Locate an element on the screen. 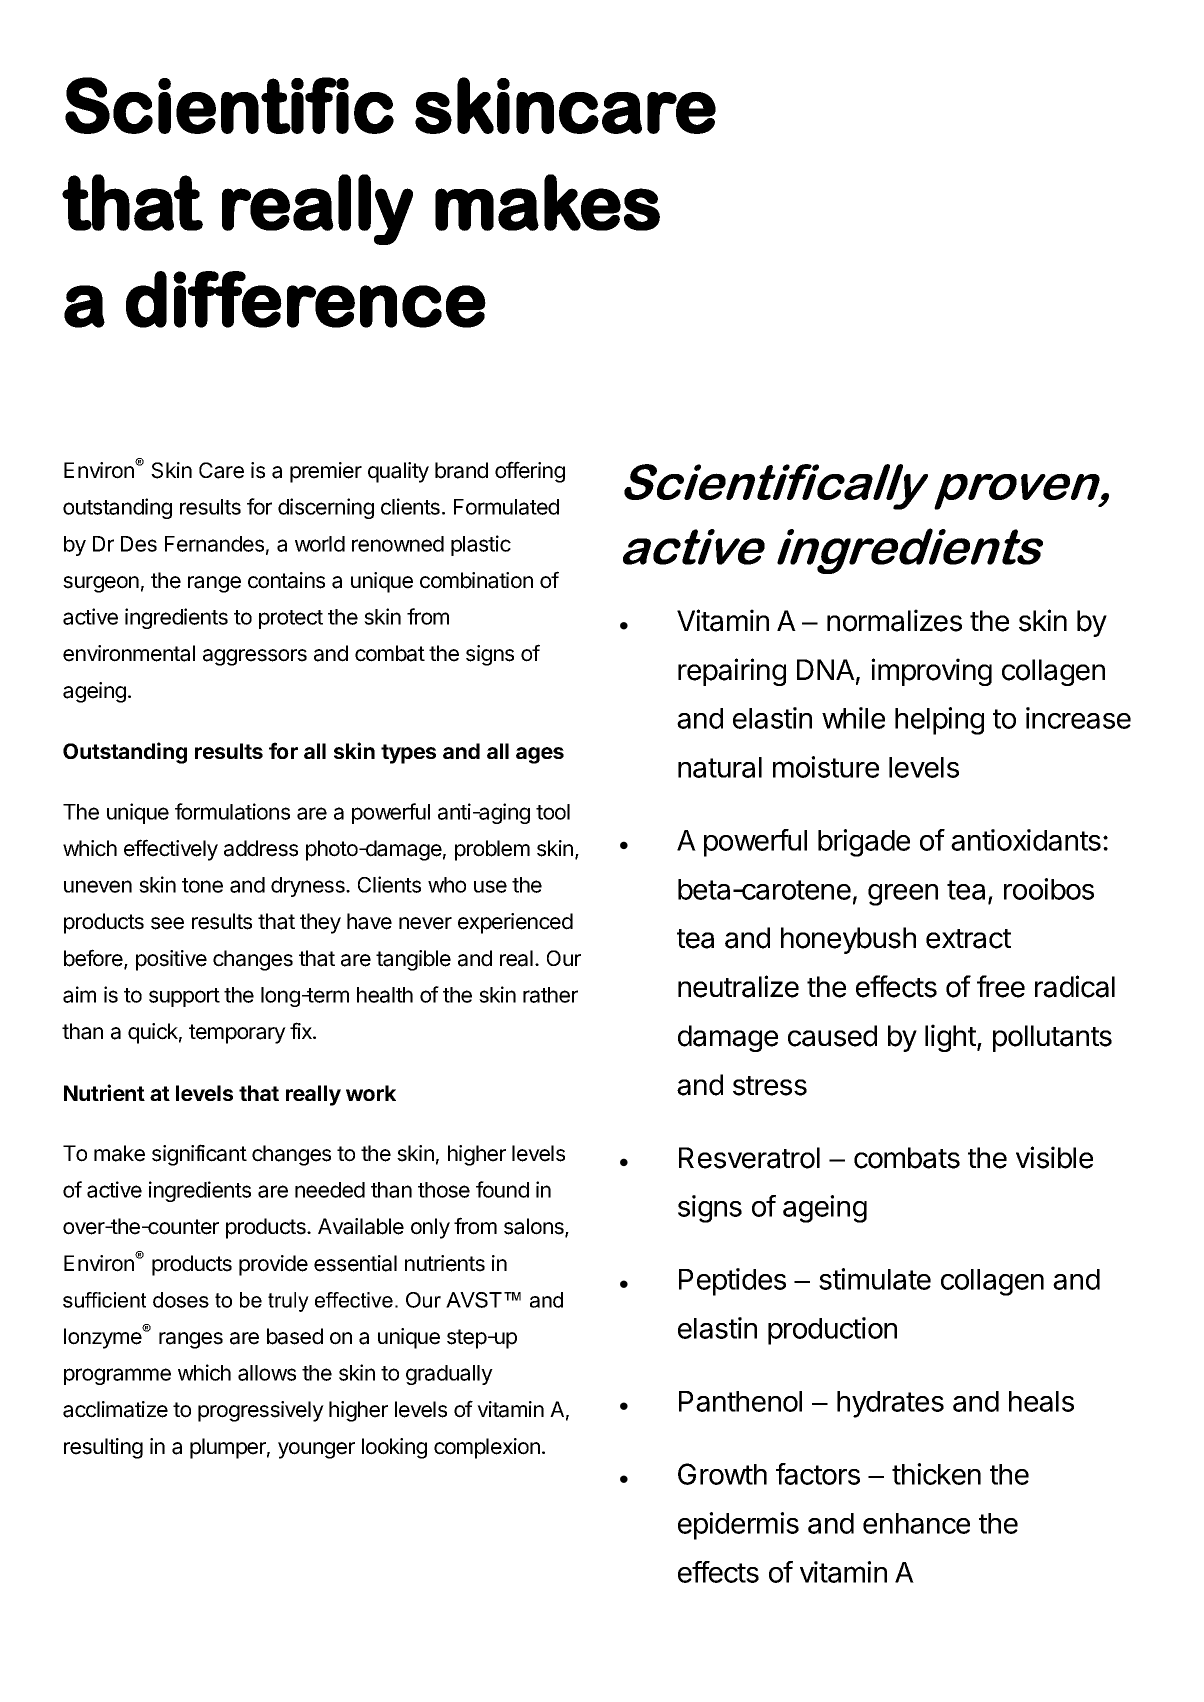 This screenshot has height=1702, width=1204. difference is located at coordinates (306, 299).
